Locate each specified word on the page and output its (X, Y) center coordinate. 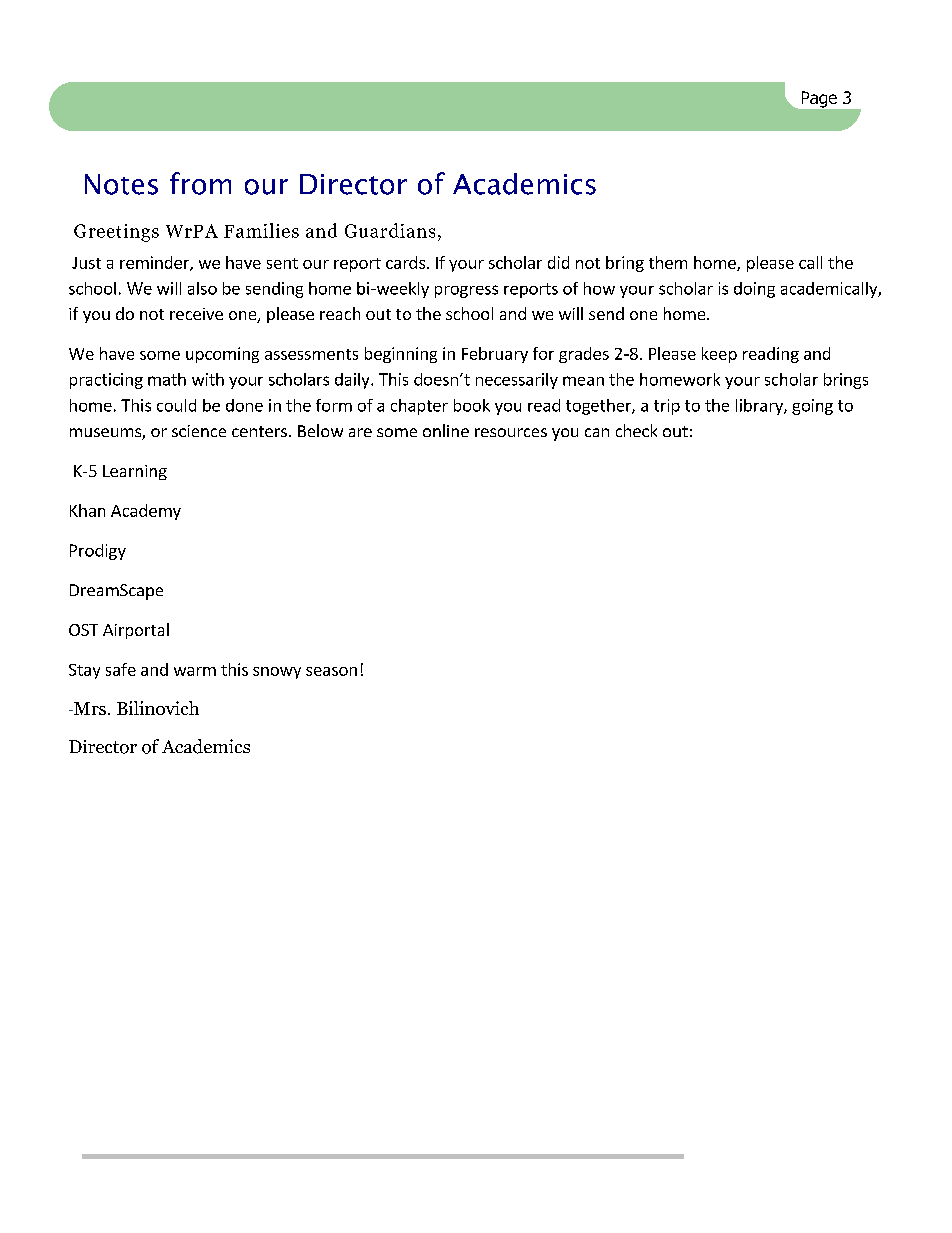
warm (195, 671)
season (331, 671)
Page (819, 99)
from (200, 183)
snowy (277, 673)
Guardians (390, 230)
